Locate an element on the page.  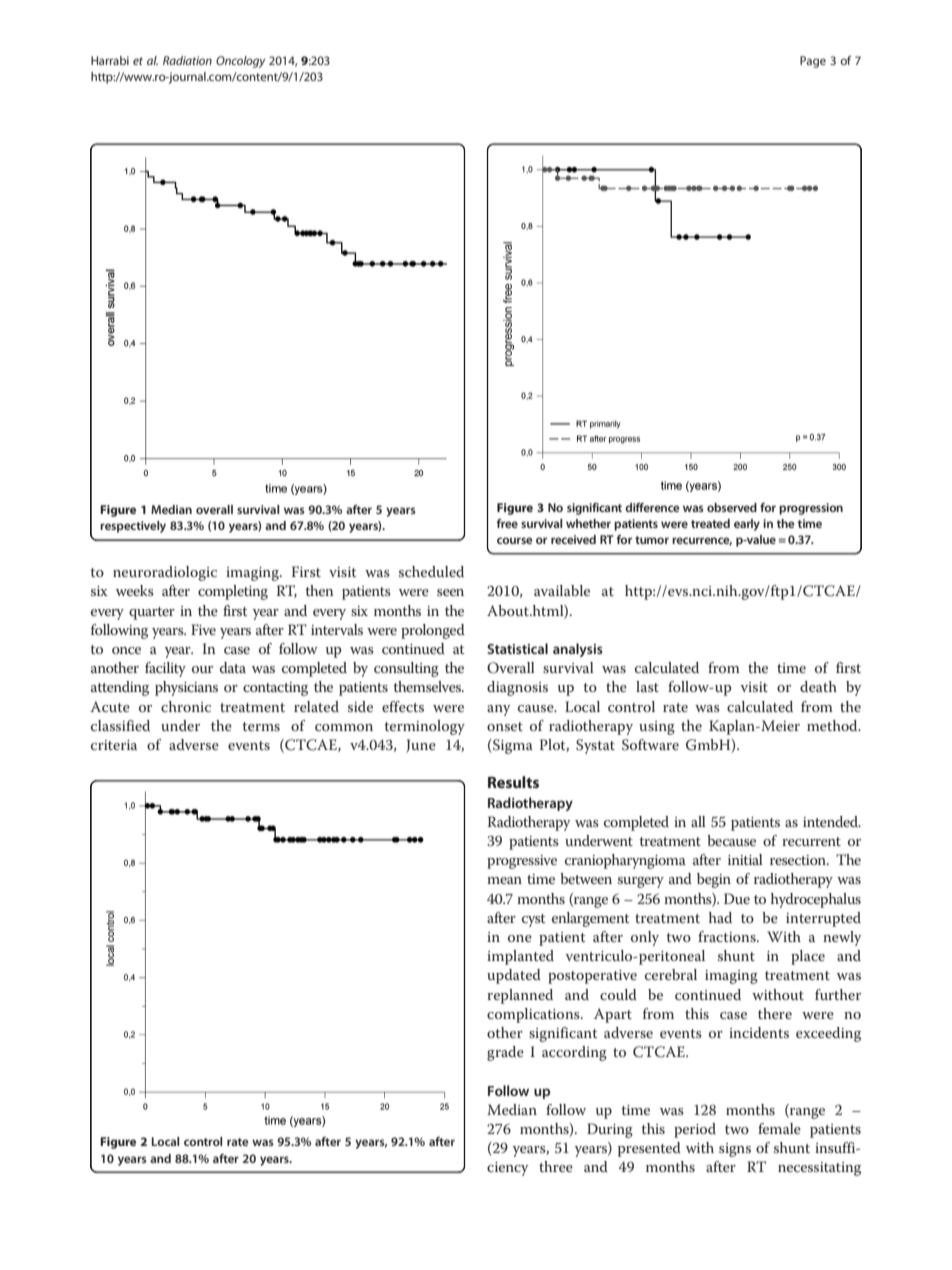
grade is located at coordinates (505, 1053).
